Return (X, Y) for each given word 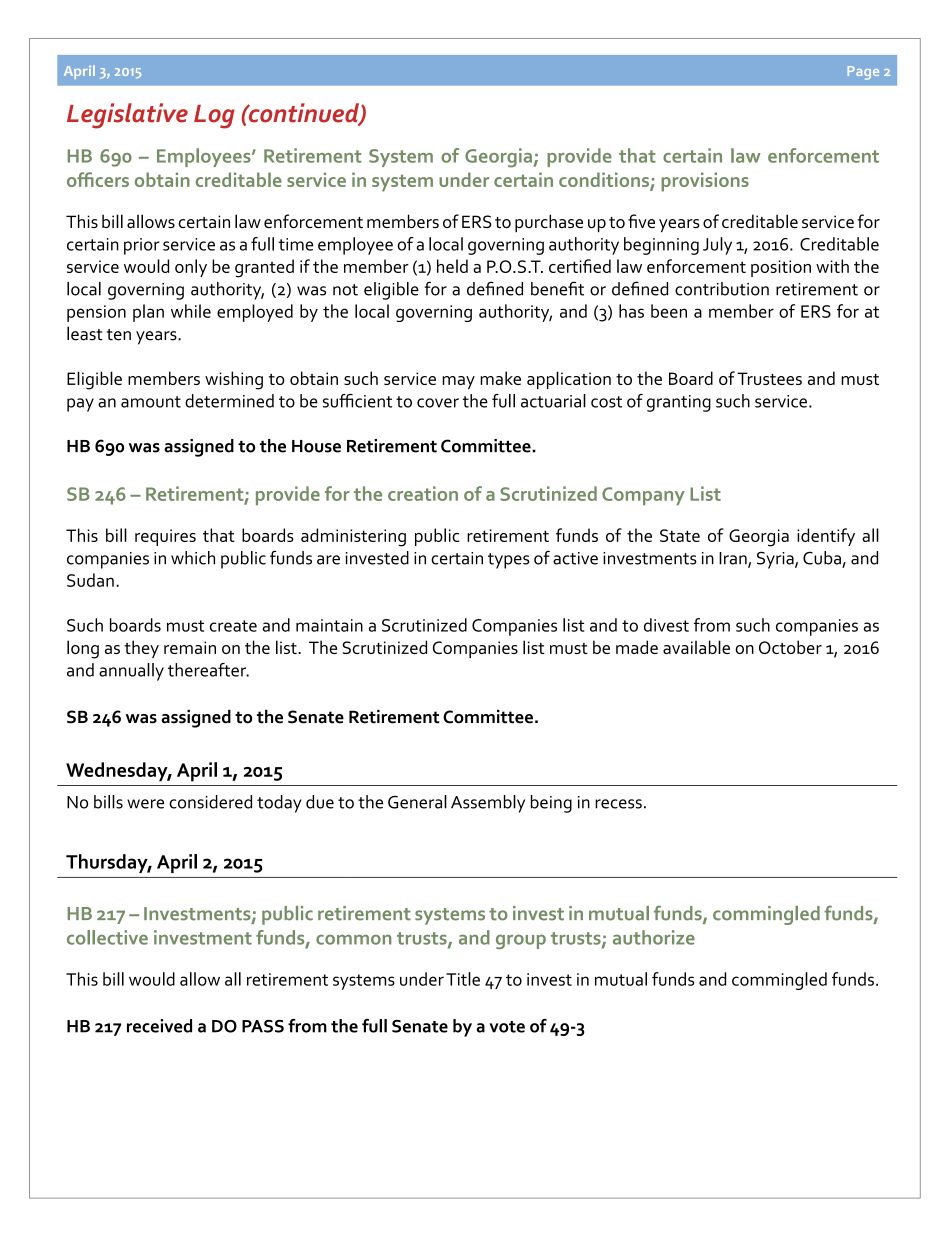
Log (214, 117)
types (509, 561)
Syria (776, 560)
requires (165, 537)
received (159, 1026)
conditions (605, 181)
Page (863, 73)
